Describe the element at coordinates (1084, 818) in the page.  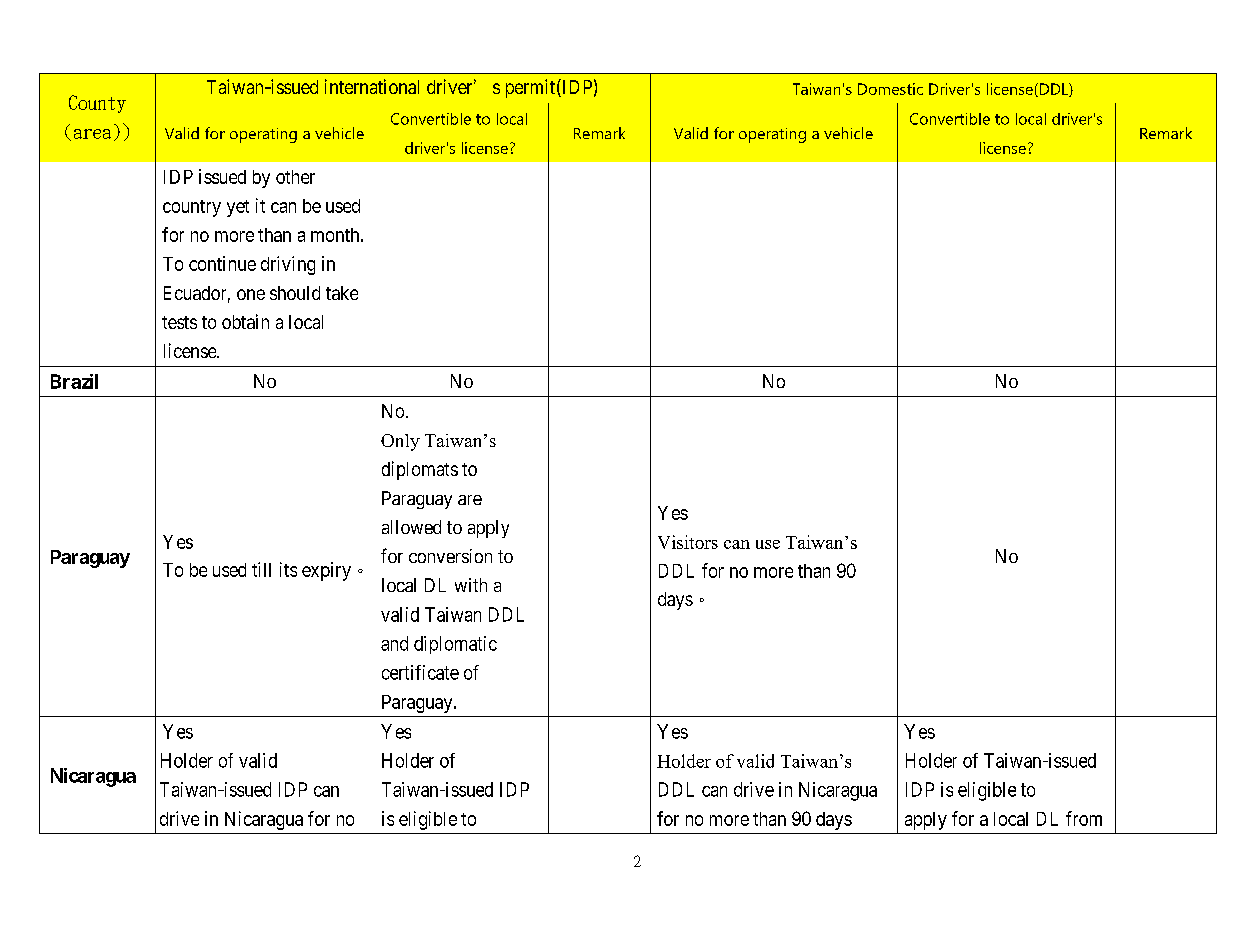
I see `from` at that location.
